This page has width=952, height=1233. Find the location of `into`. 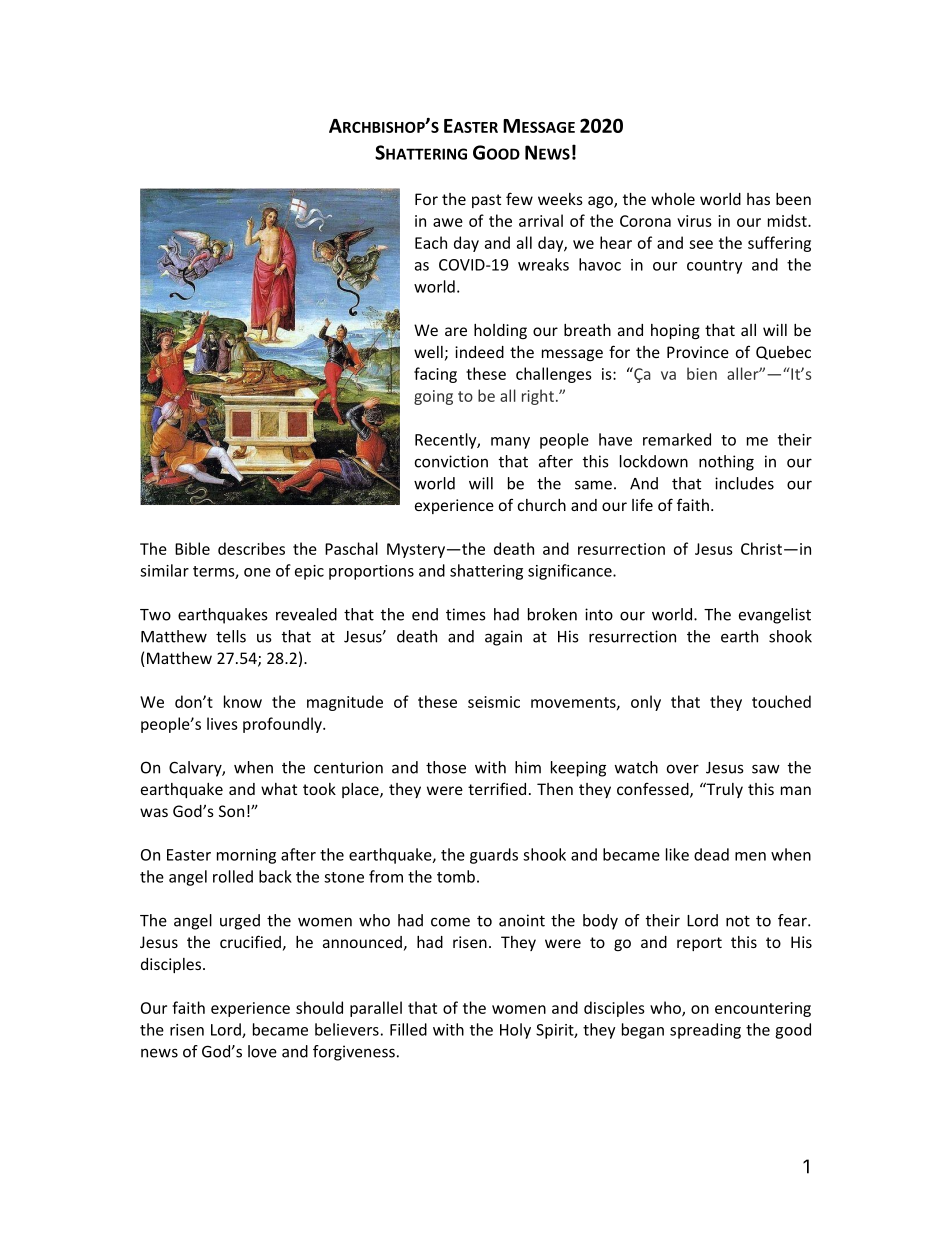

into is located at coordinates (599, 614).
